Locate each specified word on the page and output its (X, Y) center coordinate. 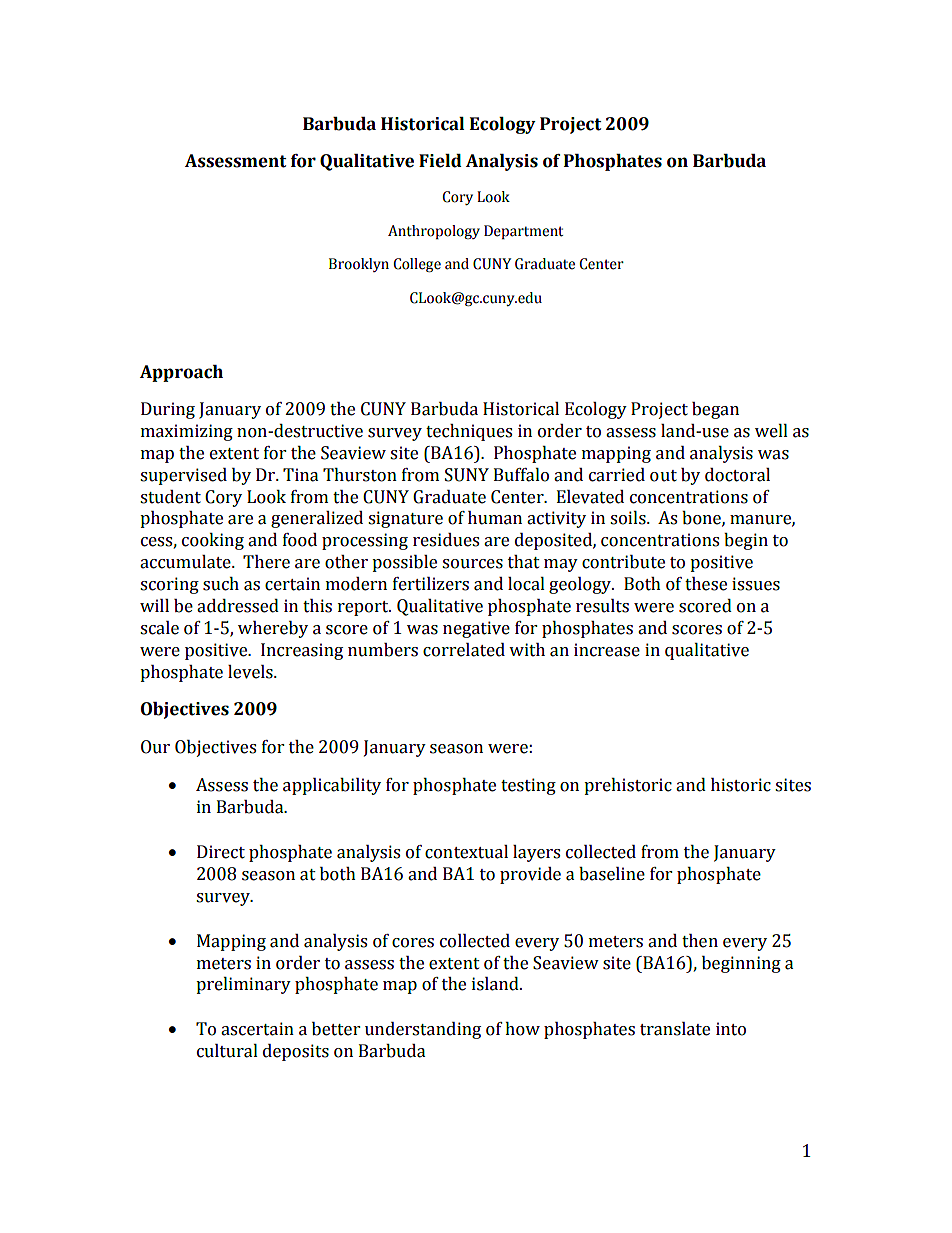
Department (523, 232)
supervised (183, 476)
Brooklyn (359, 265)
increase (607, 650)
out (663, 476)
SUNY (467, 475)
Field (440, 161)
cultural (227, 1051)
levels (251, 672)
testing (528, 786)
